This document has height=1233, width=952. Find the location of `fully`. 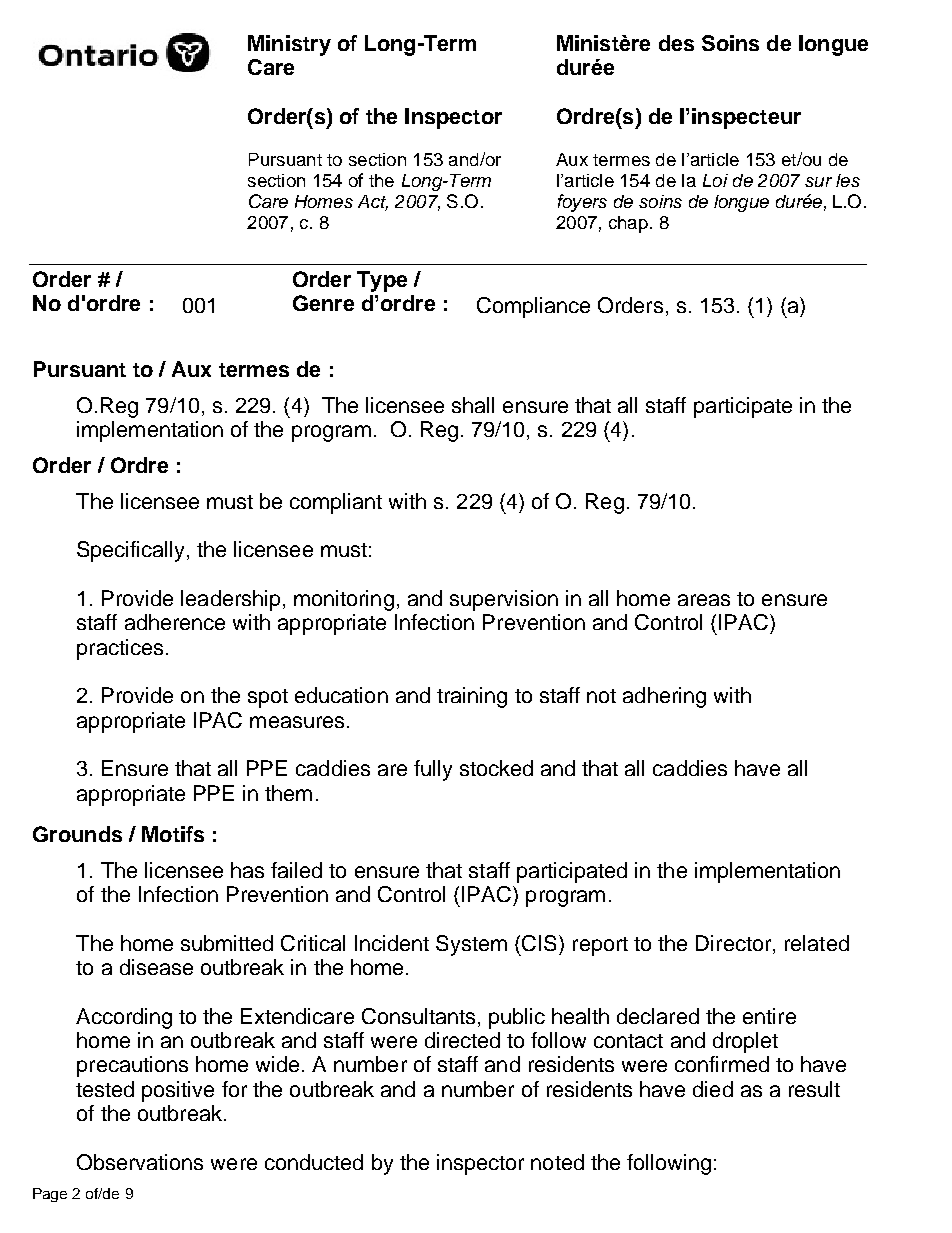

fully is located at coordinates (433, 770).
